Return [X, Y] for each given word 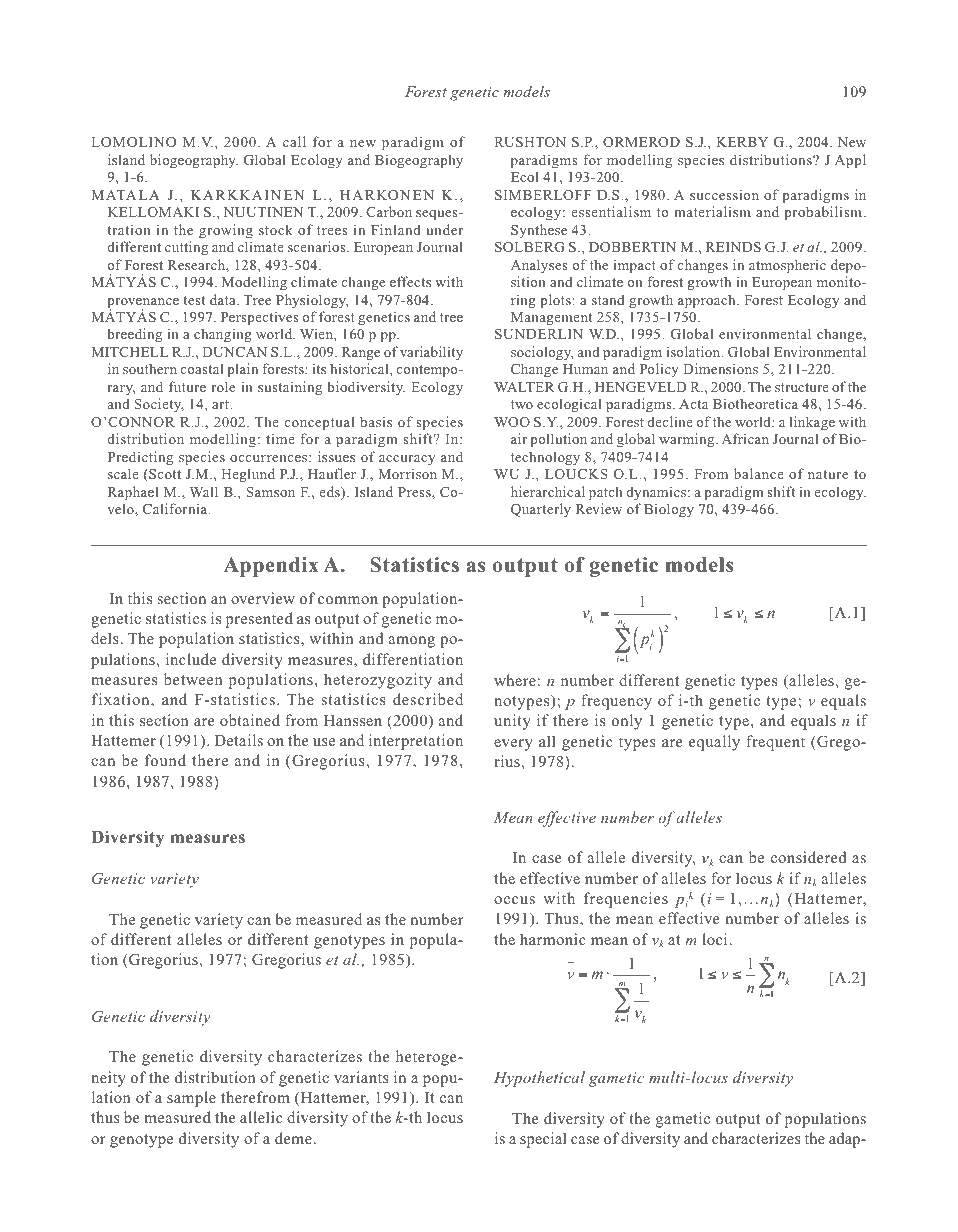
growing [226, 231]
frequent [775, 743]
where [515, 680]
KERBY [742, 142]
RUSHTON [530, 142]
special [543, 1140]
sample [191, 1099]
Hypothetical [539, 1079]
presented [259, 620]
